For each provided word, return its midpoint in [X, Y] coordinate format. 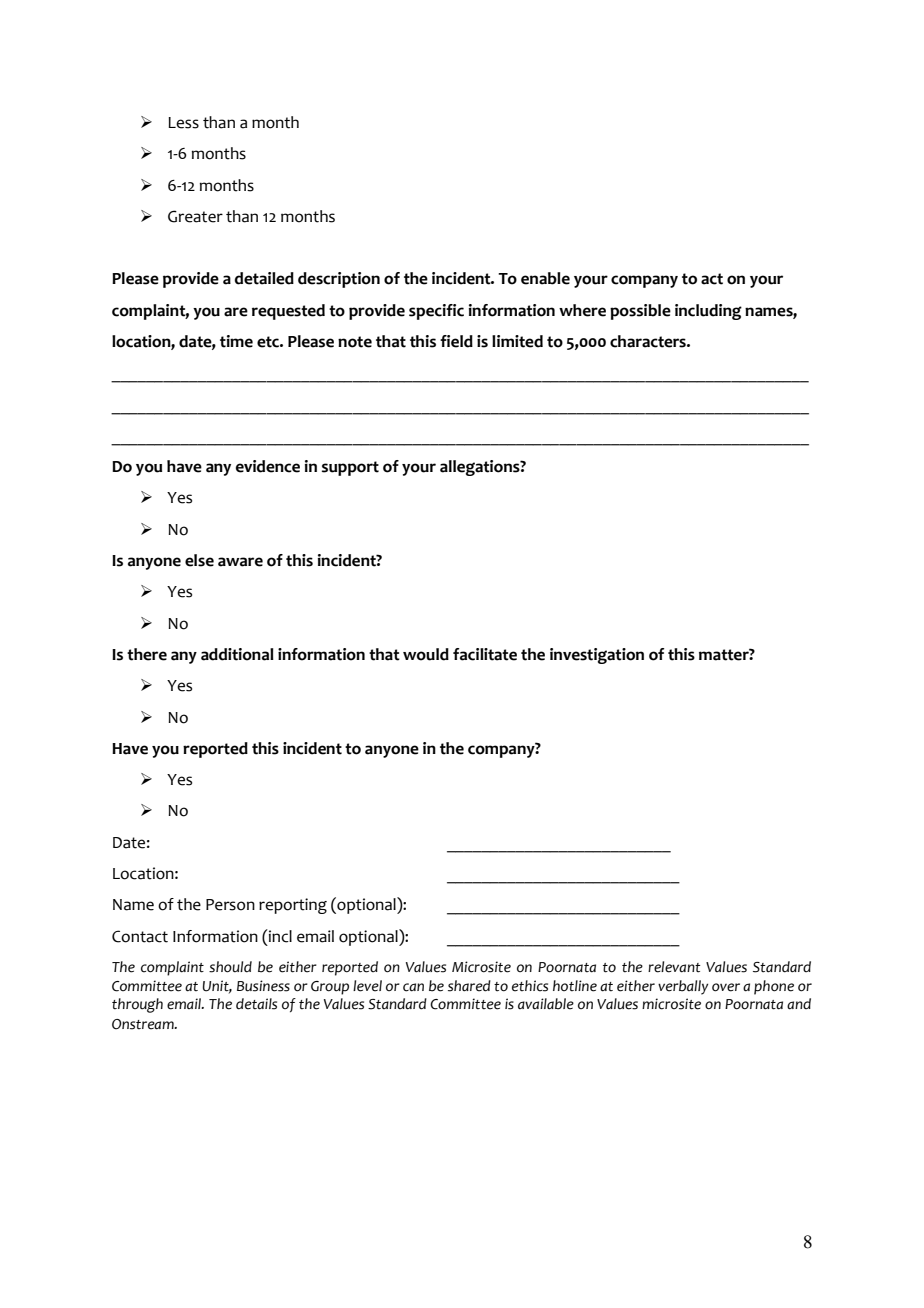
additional [237, 654]
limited [517, 341]
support [350, 468]
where [582, 310]
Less [183, 123]
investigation [597, 656]
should [230, 967]
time [236, 341]
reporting [293, 906]
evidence [268, 466]
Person [230, 905]
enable [545, 278]
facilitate [485, 654]
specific [436, 312]
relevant [674, 967]
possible [640, 312]
